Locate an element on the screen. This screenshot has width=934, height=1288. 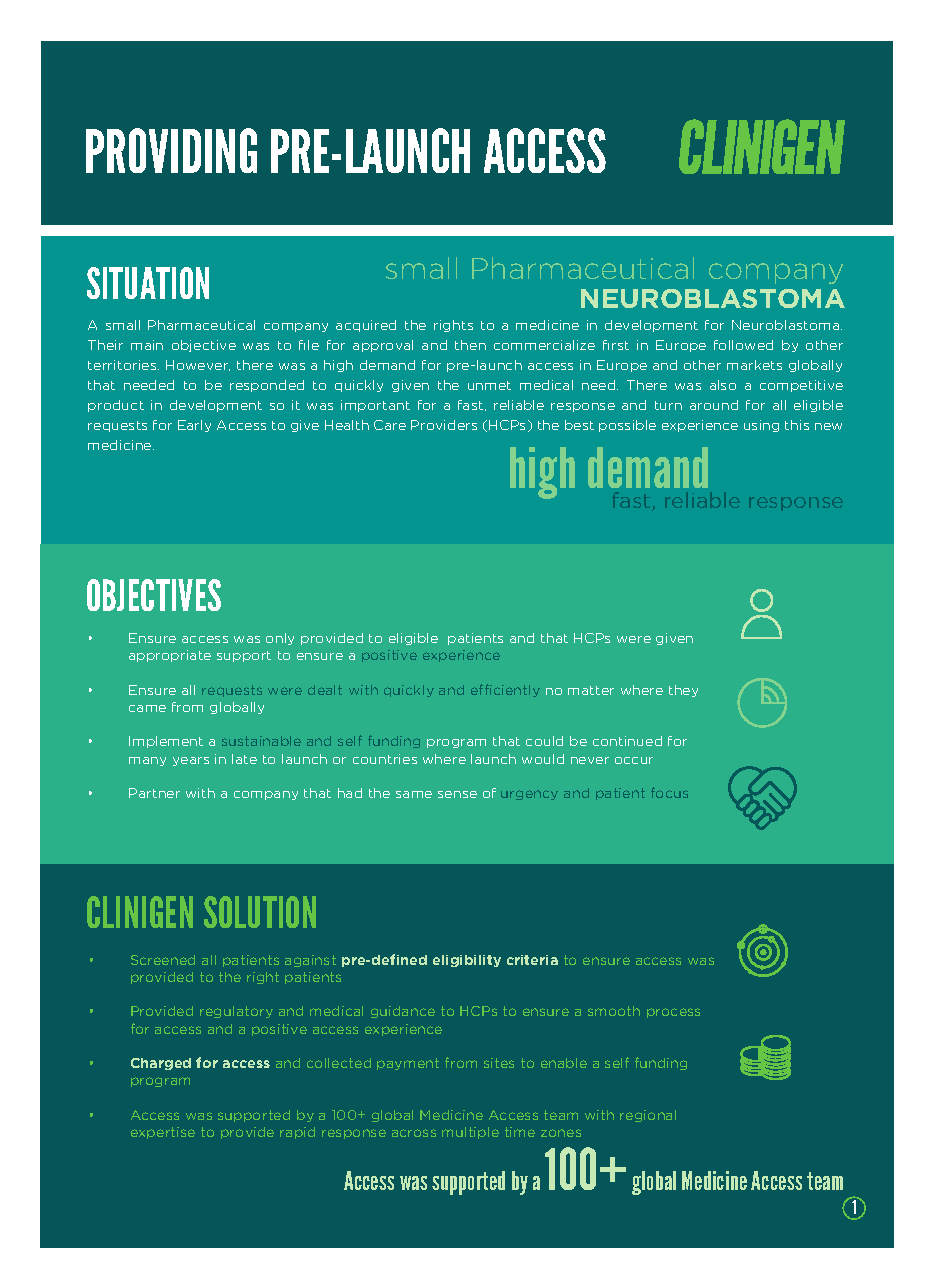
appropriate is located at coordinates (170, 656).
